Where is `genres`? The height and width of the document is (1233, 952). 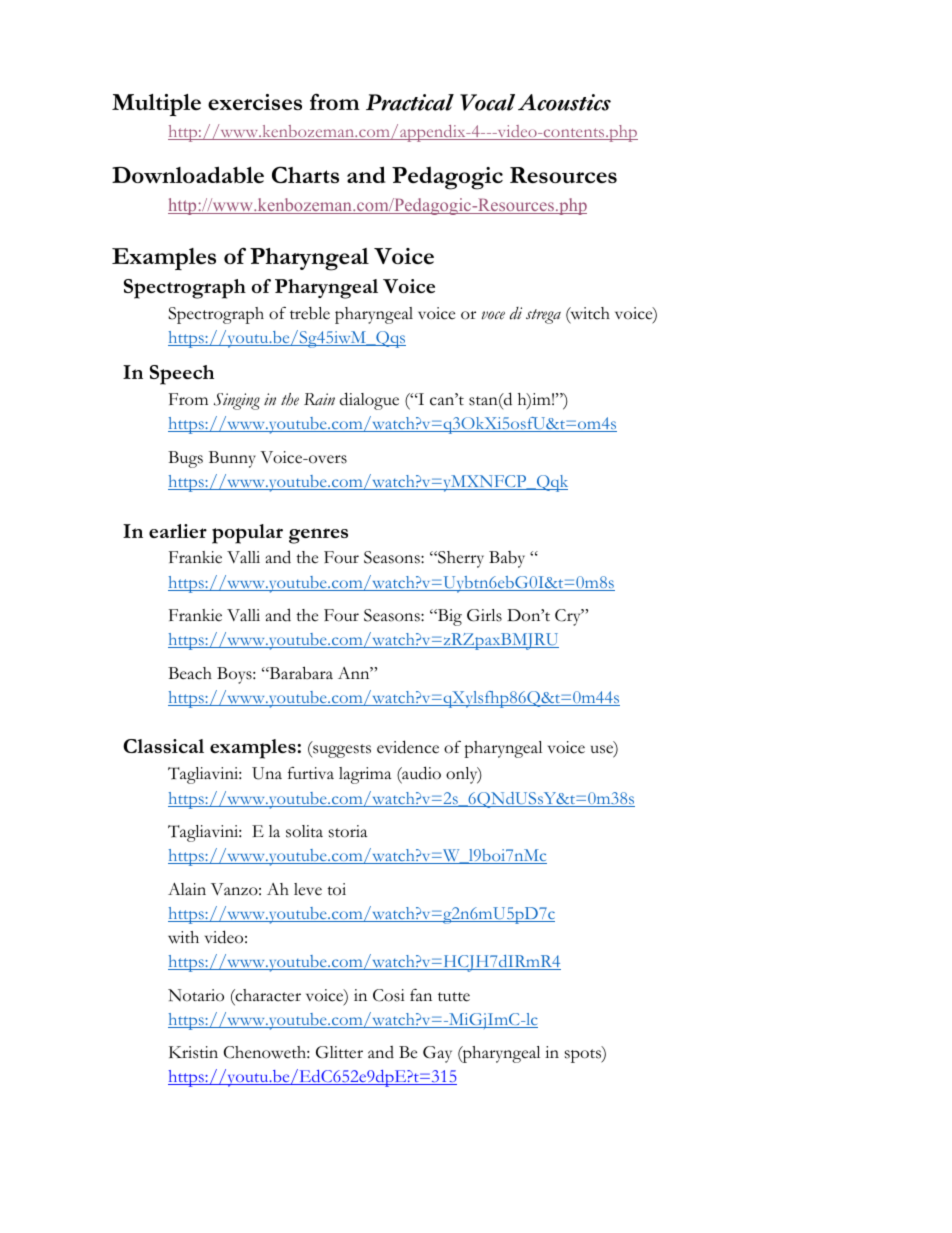
genres is located at coordinates (318, 536).
